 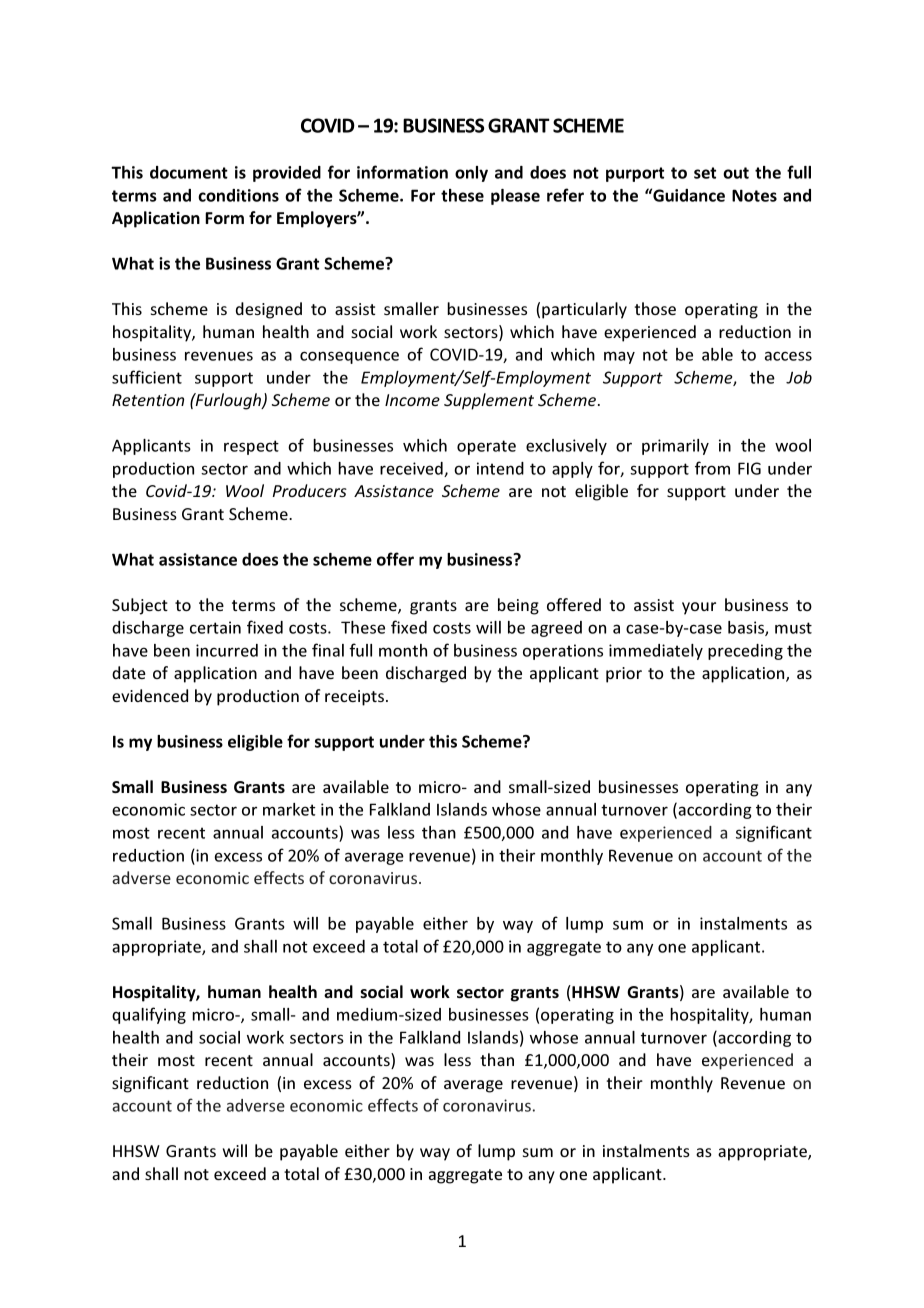 What do you see at coordinates (149, 1015) in the screenshot?
I see `qualifying` at bounding box center [149, 1015].
